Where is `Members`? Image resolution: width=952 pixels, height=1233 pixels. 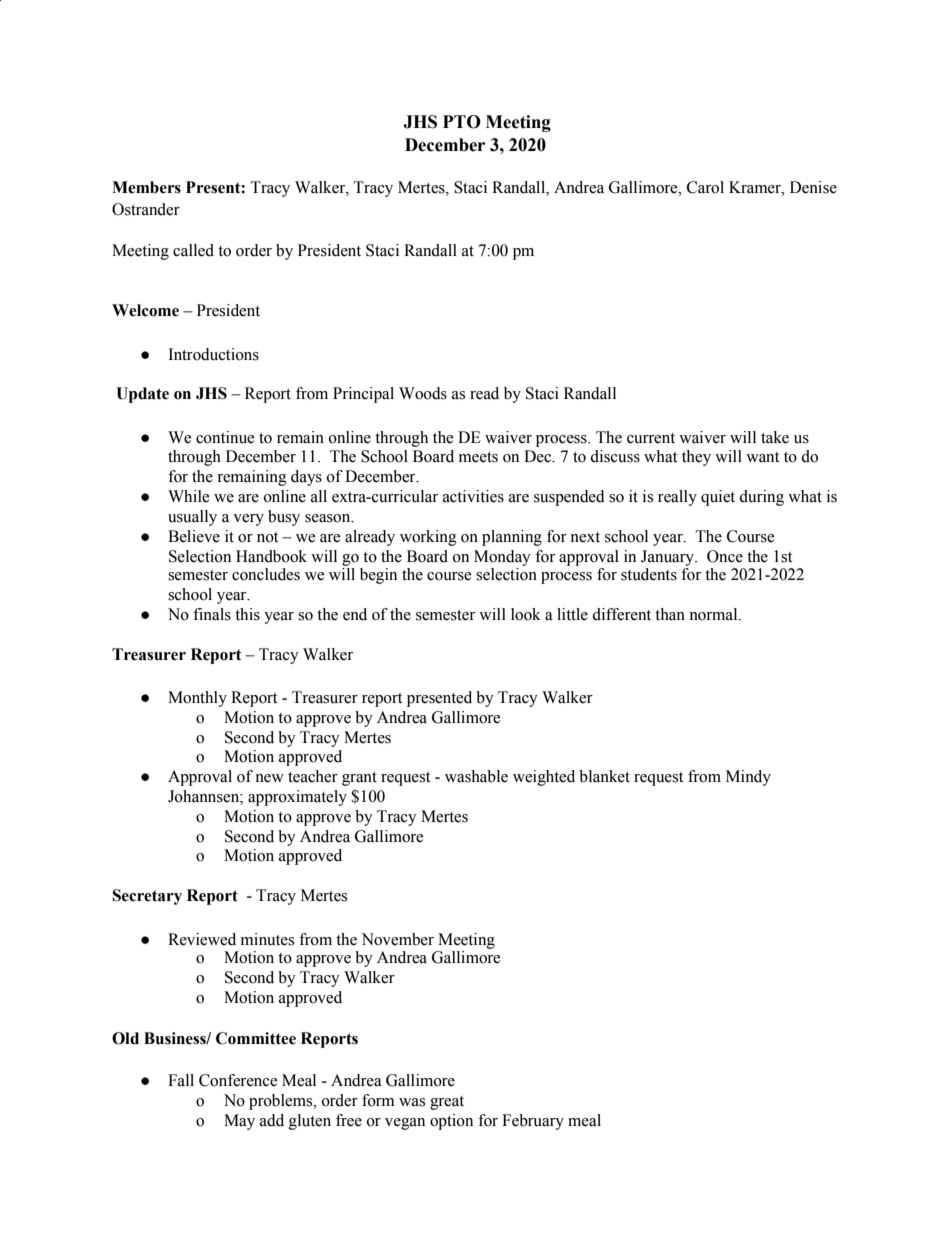
Members is located at coordinates (146, 187).
